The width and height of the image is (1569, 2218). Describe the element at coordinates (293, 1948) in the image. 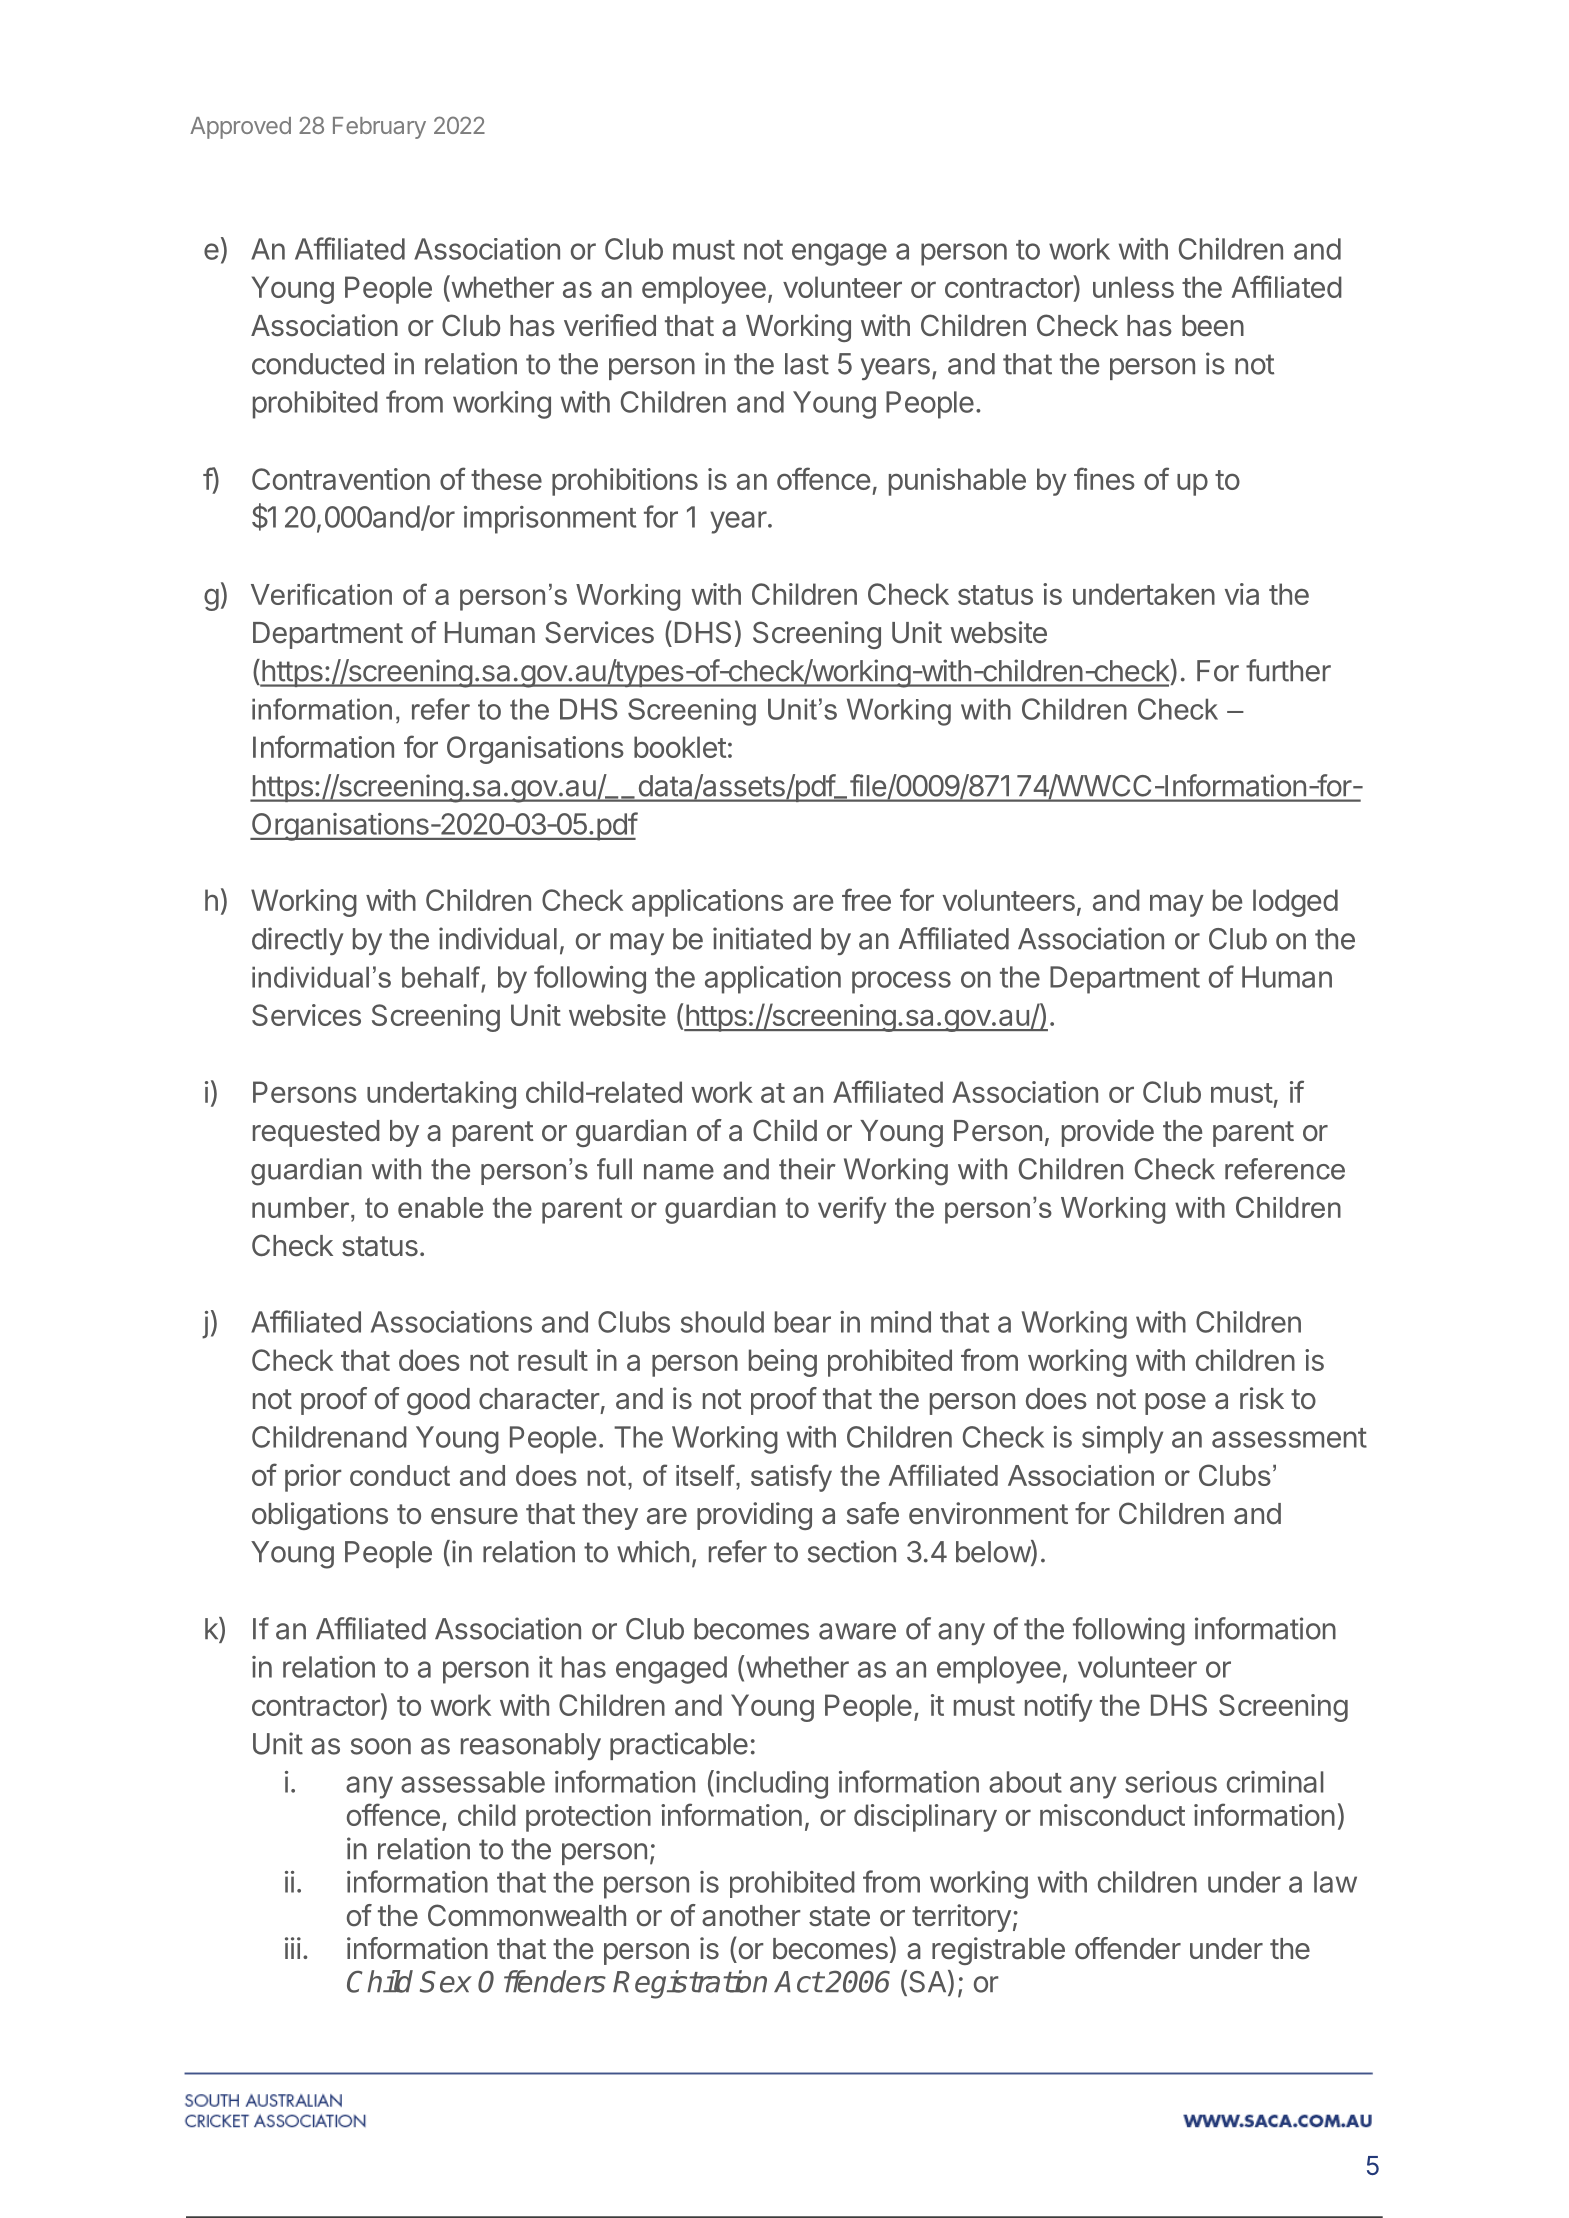

I see `iii` at that location.
